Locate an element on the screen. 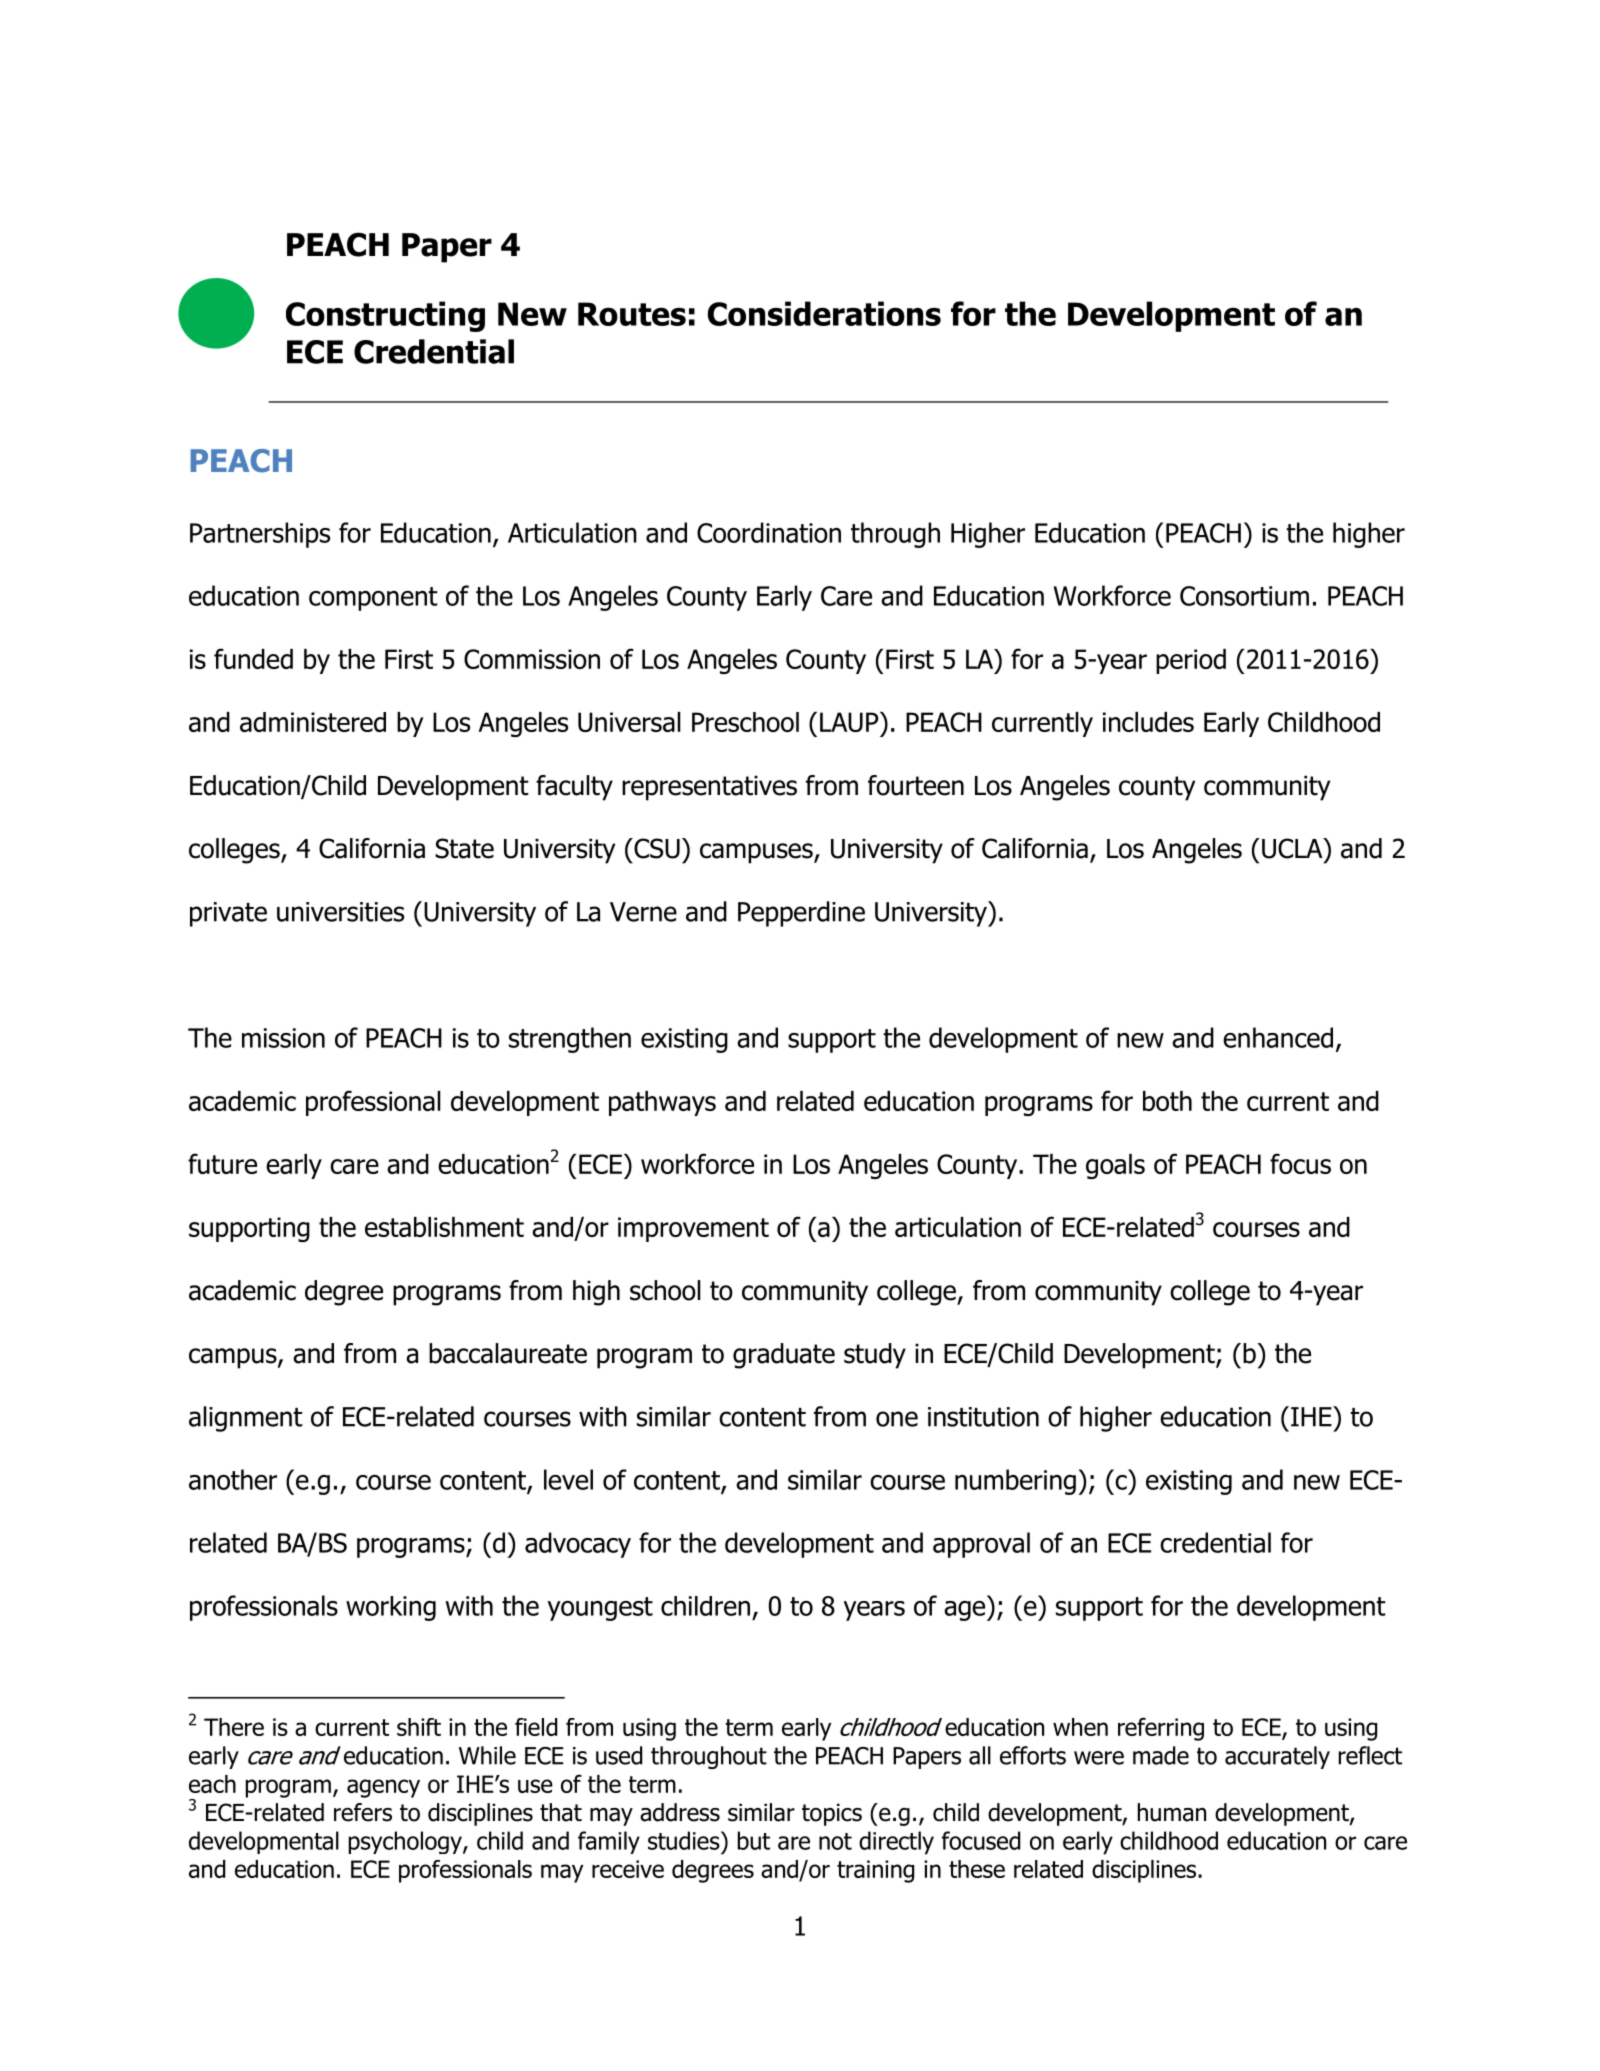  pathways is located at coordinates (662, 1103).
